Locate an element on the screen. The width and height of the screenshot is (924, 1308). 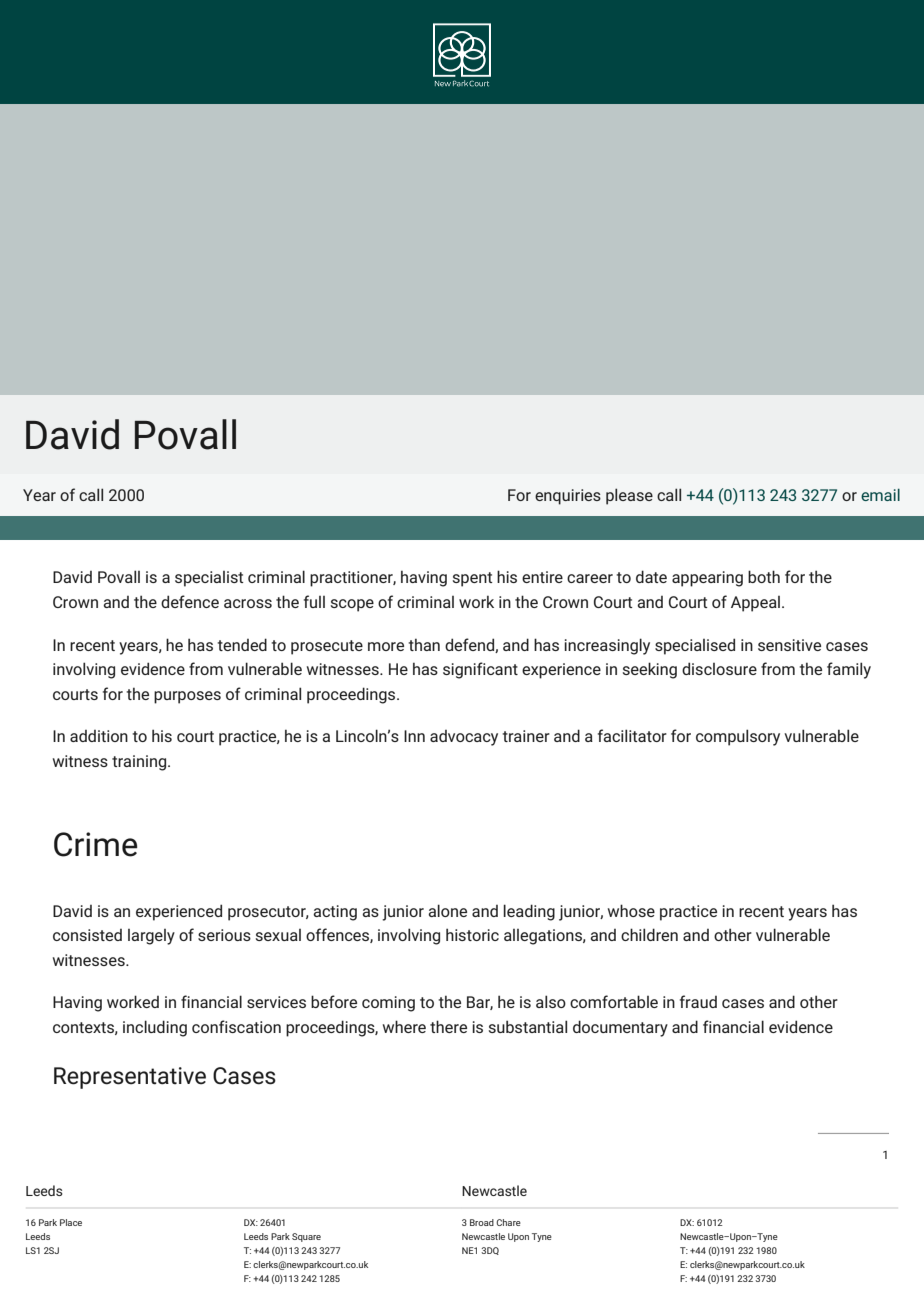
tended is located at coordinates (242, 644).
